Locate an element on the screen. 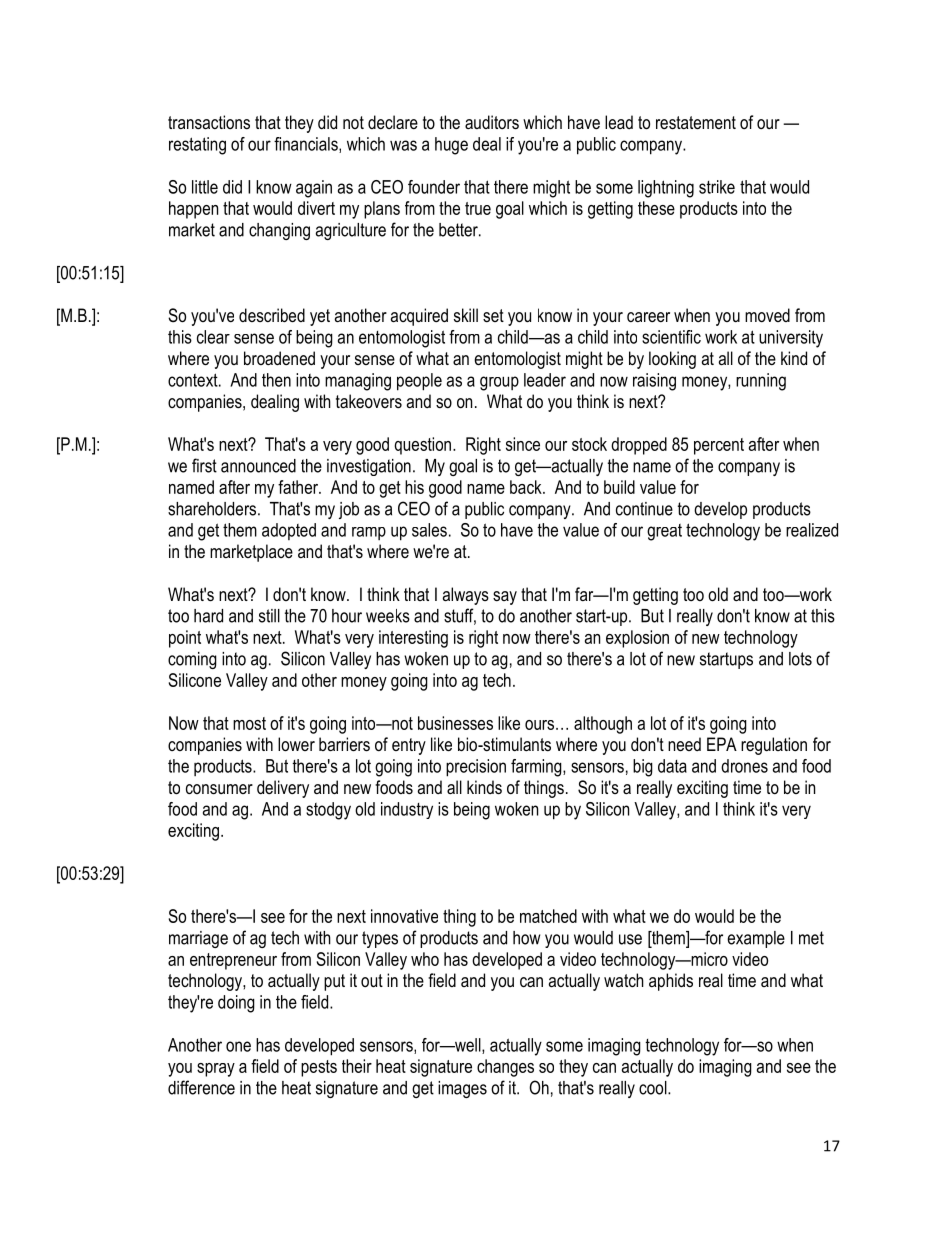 This screenshot has width=952, height=1233. businesses is located at coordinates (455, 723).
